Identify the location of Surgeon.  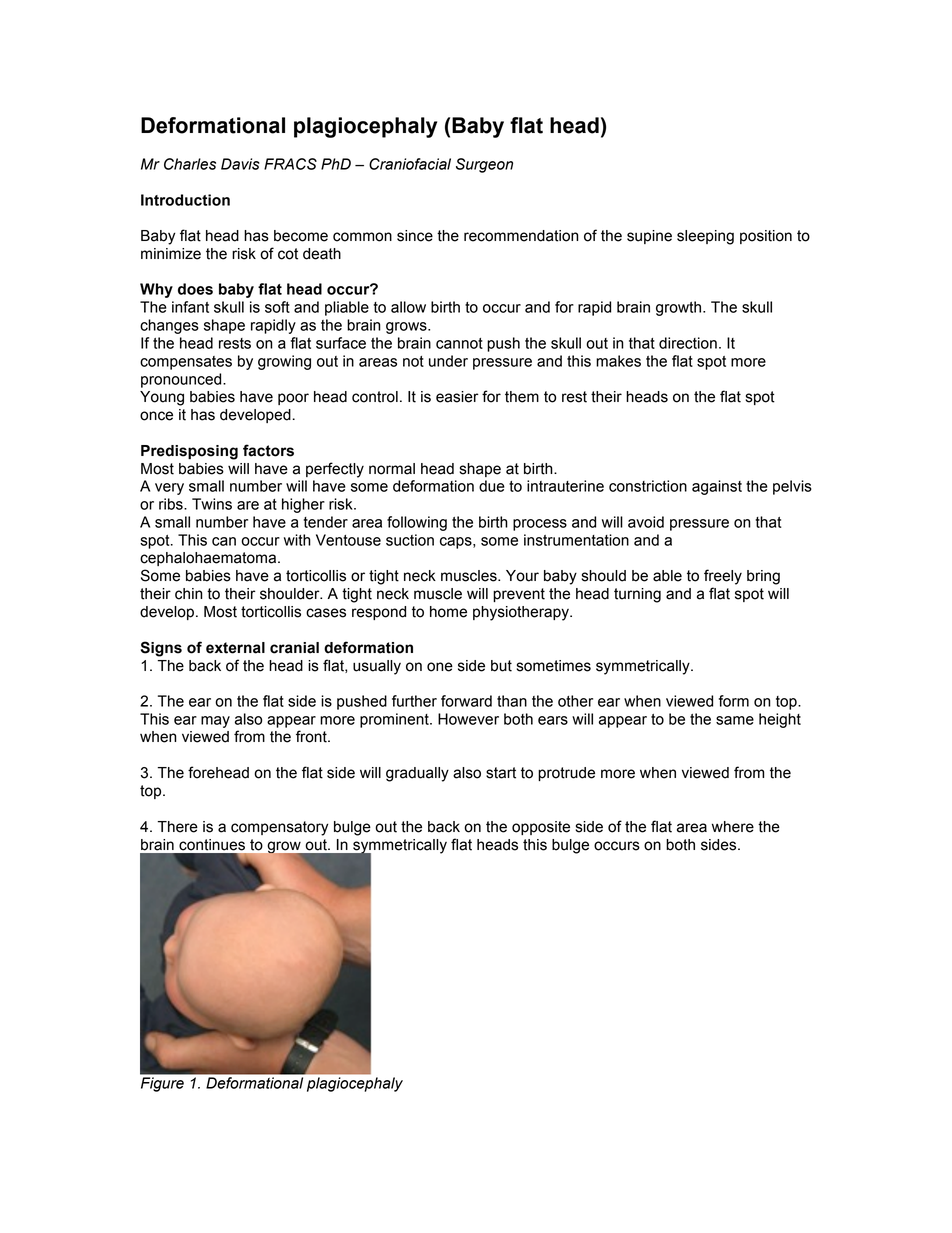
(484, 165).
